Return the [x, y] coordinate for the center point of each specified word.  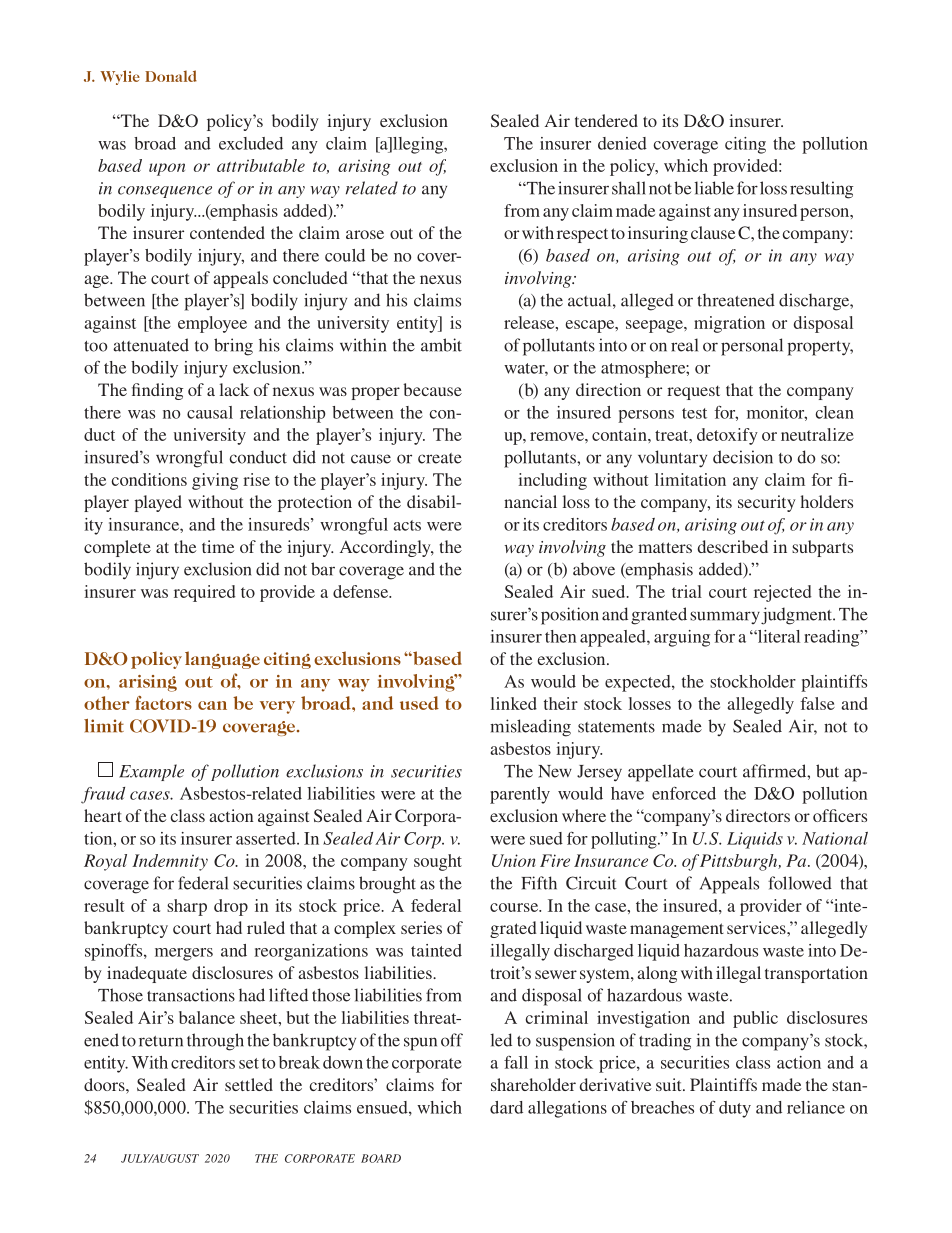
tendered [606, 120]
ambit [441, 345]
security [767, 503]
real [684, 345]
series [421, 927]
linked [514, 703]
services [757, 927]
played [158, 503]
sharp [187, 907]
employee [212, 324]
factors [163, 703]
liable [714, 188]
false [818, 703]
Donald [171, 76]
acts [407, 525]
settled [249, 1084]
